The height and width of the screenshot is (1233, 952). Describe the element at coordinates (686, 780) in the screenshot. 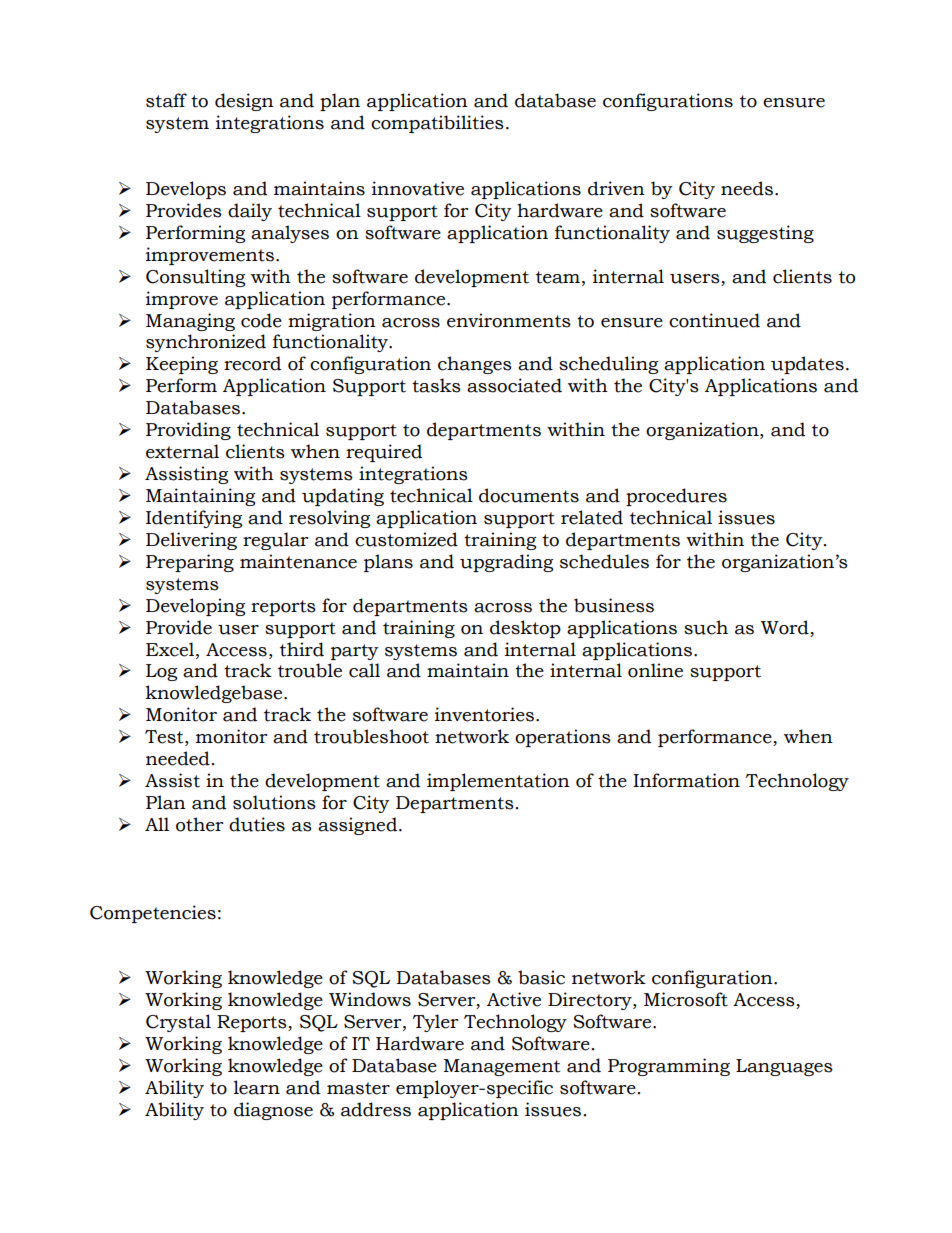

I see `Information` at that location.
